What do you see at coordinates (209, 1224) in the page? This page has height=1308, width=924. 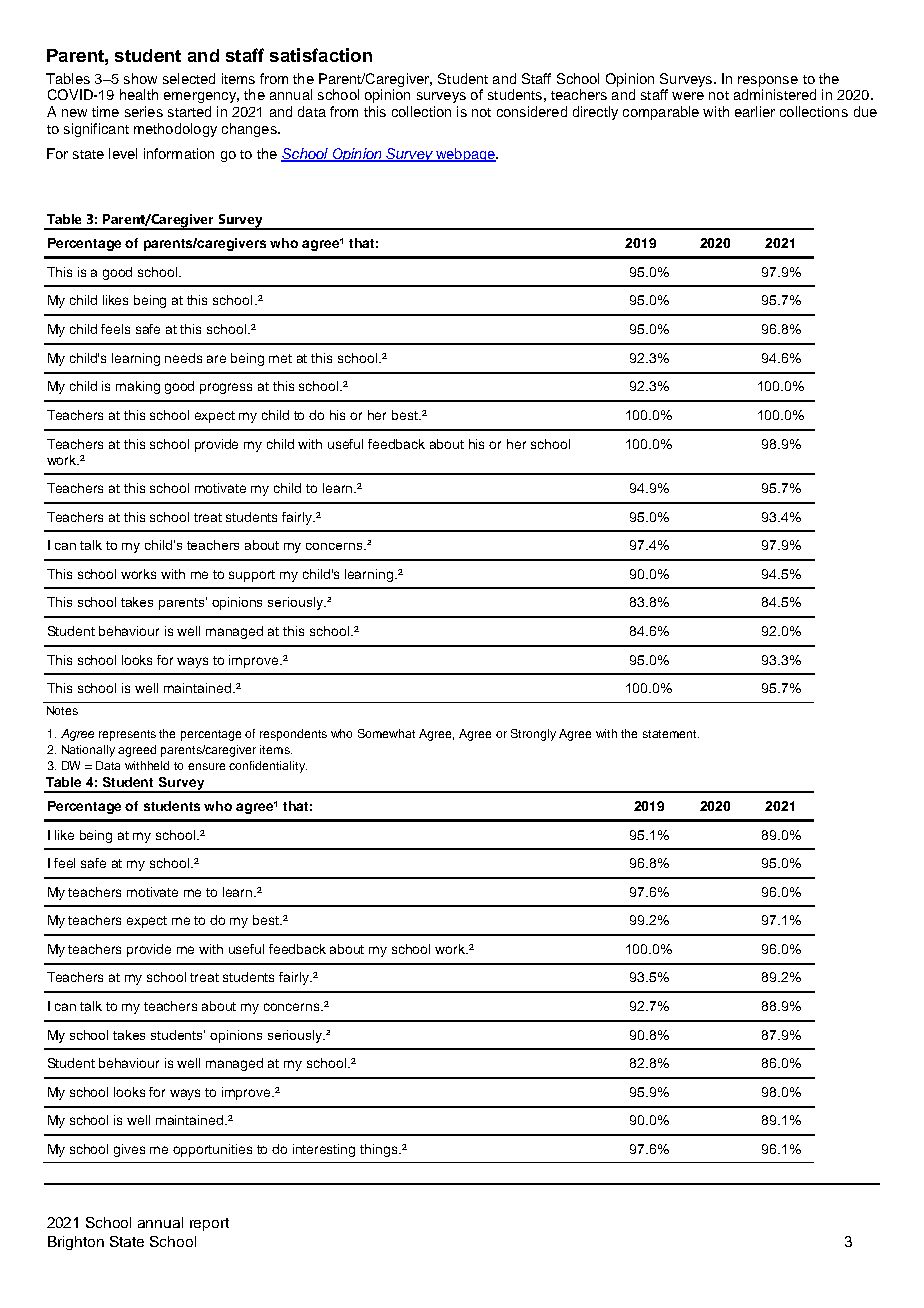 I see `report` at bounding box center [209, 1224].
